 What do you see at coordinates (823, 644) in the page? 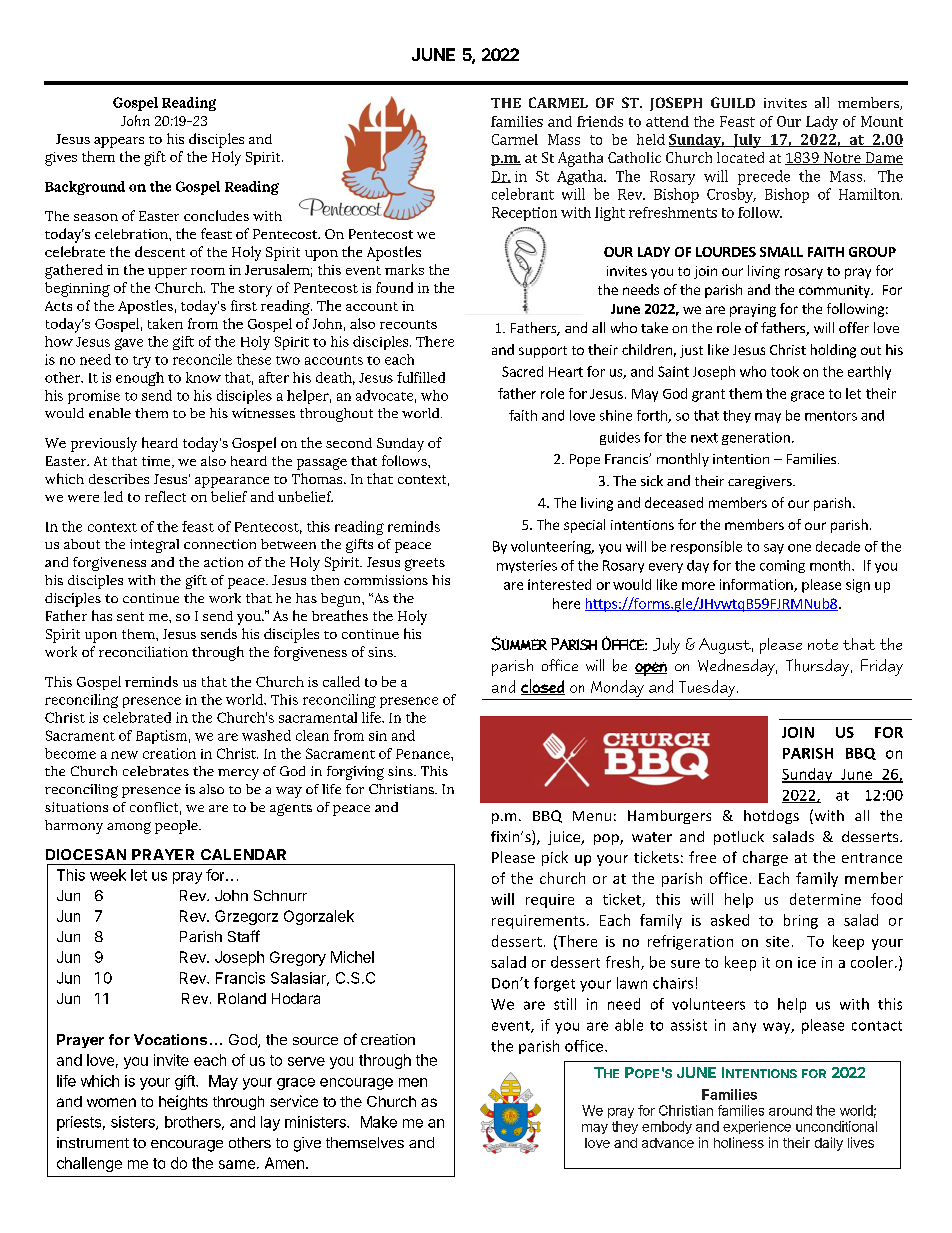
I see `note` at bounding box center [823, 644].
